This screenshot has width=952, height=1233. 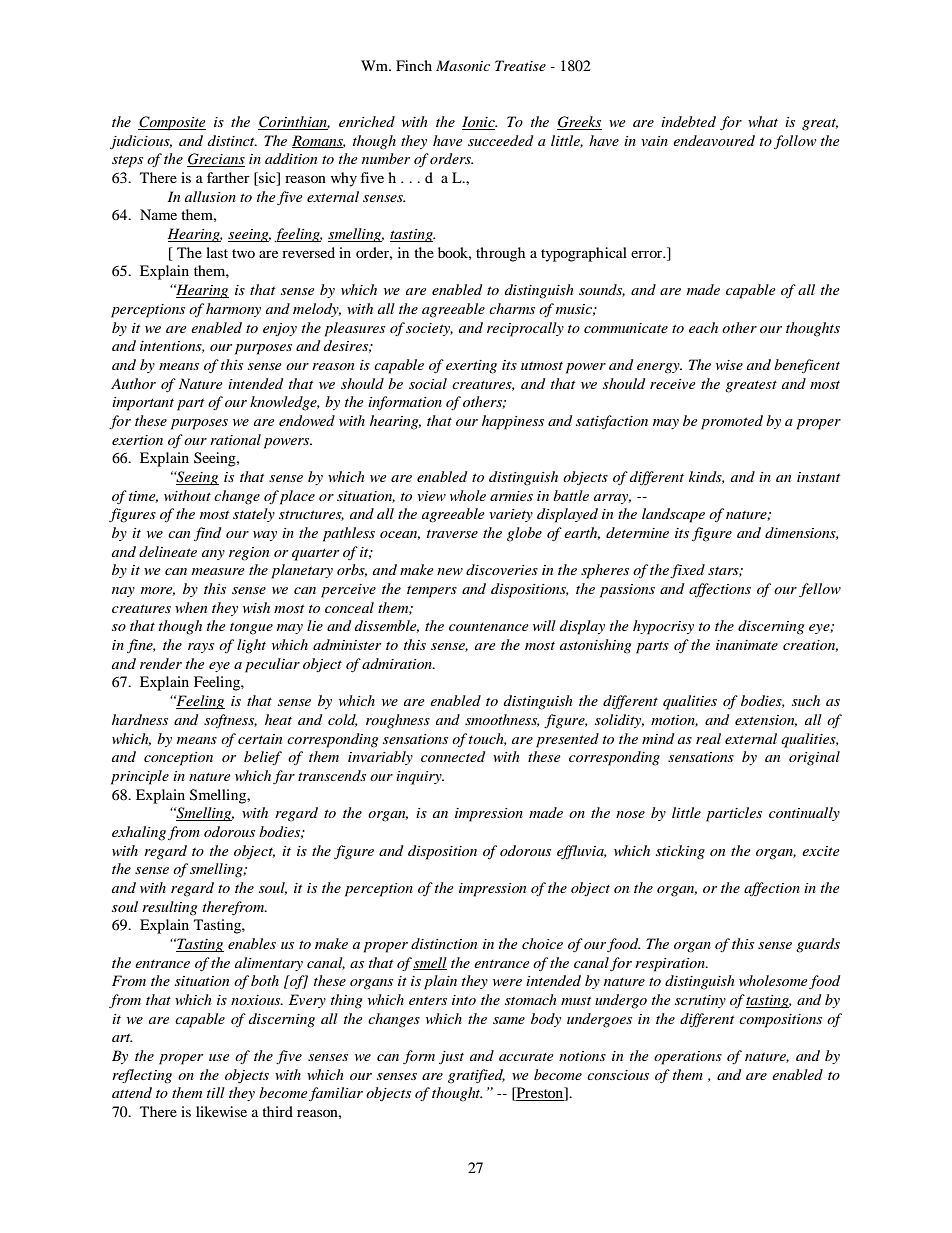 What do you see at coordinates (688, 1058) in the screenshot?
I see `operations` at bounding box center [688, 1058].
